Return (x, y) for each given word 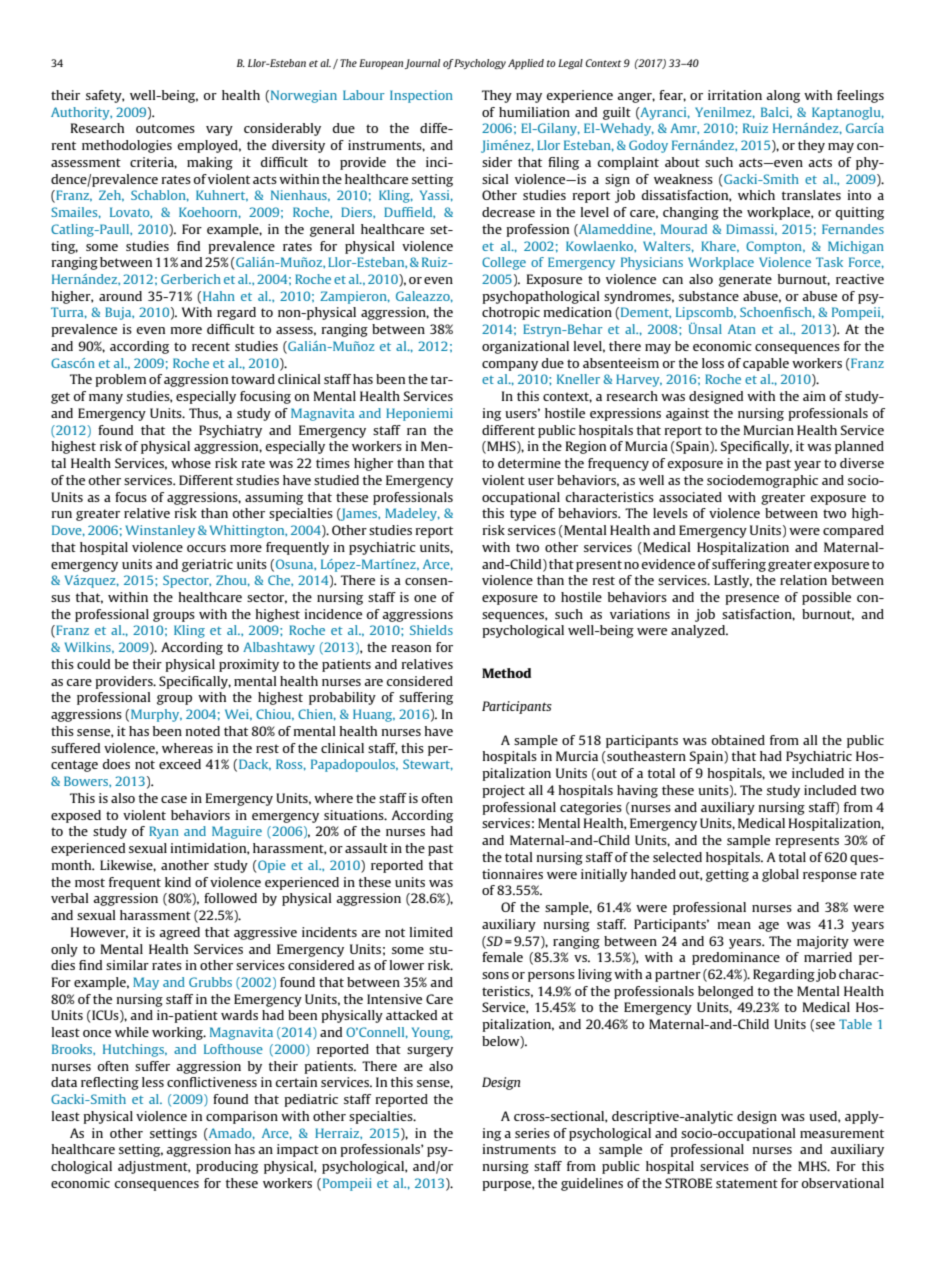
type (523, 515)
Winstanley (160, 531)
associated (690, 497)
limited (431, 932)
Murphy (156, 715)
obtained (738, 740)
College (504, 263)
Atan (742, 329)
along (783, 96)
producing (227, 1167)
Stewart (428, 765)
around (120, 296)
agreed (179, 933)
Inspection (421, 96)
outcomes (165, 128)
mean (734, 925)
